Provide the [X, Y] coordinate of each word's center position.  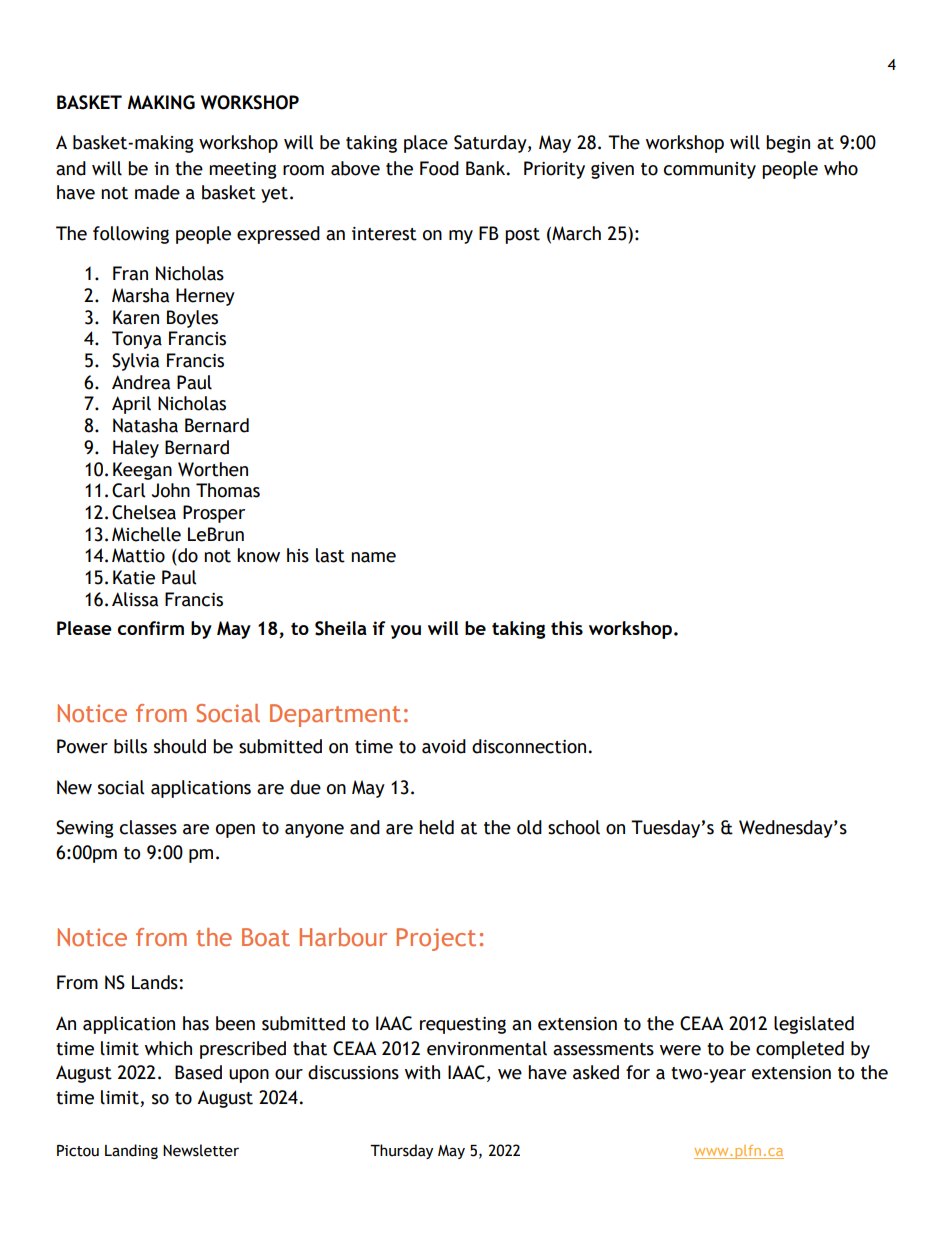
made [157, 192]
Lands [156, 982]
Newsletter [201, 1150]
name [373, 557]
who [841, 168]
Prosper [214, 514]
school [574, 827]
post [522, 236]
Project [436, 939]
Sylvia [135, 362]
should [180, 746]
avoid [444, 746]
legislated [814, 1025]
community [710, 170]
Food [439, 168]
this [567, 628]
